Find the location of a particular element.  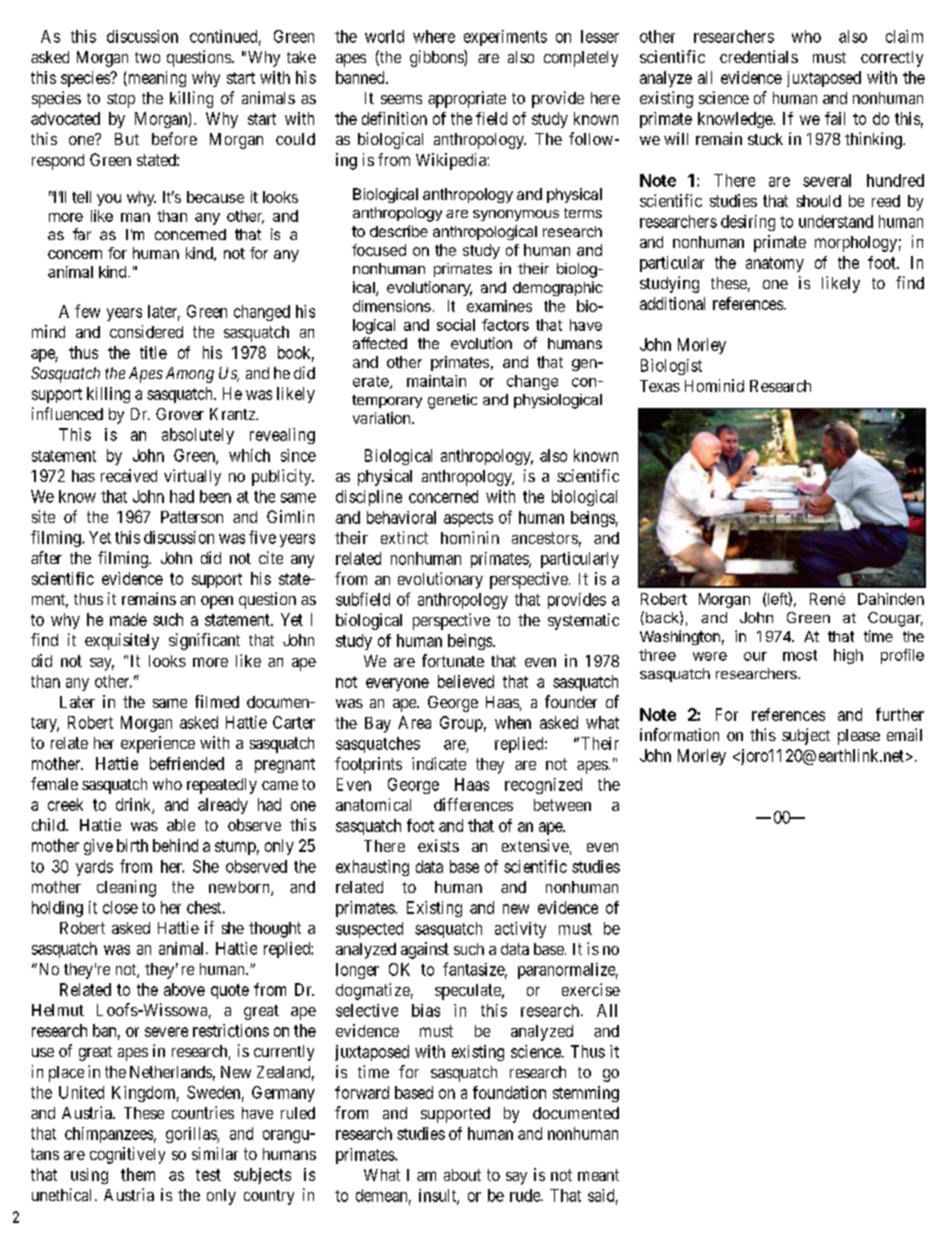

title is located at coordinates (153, 352).
